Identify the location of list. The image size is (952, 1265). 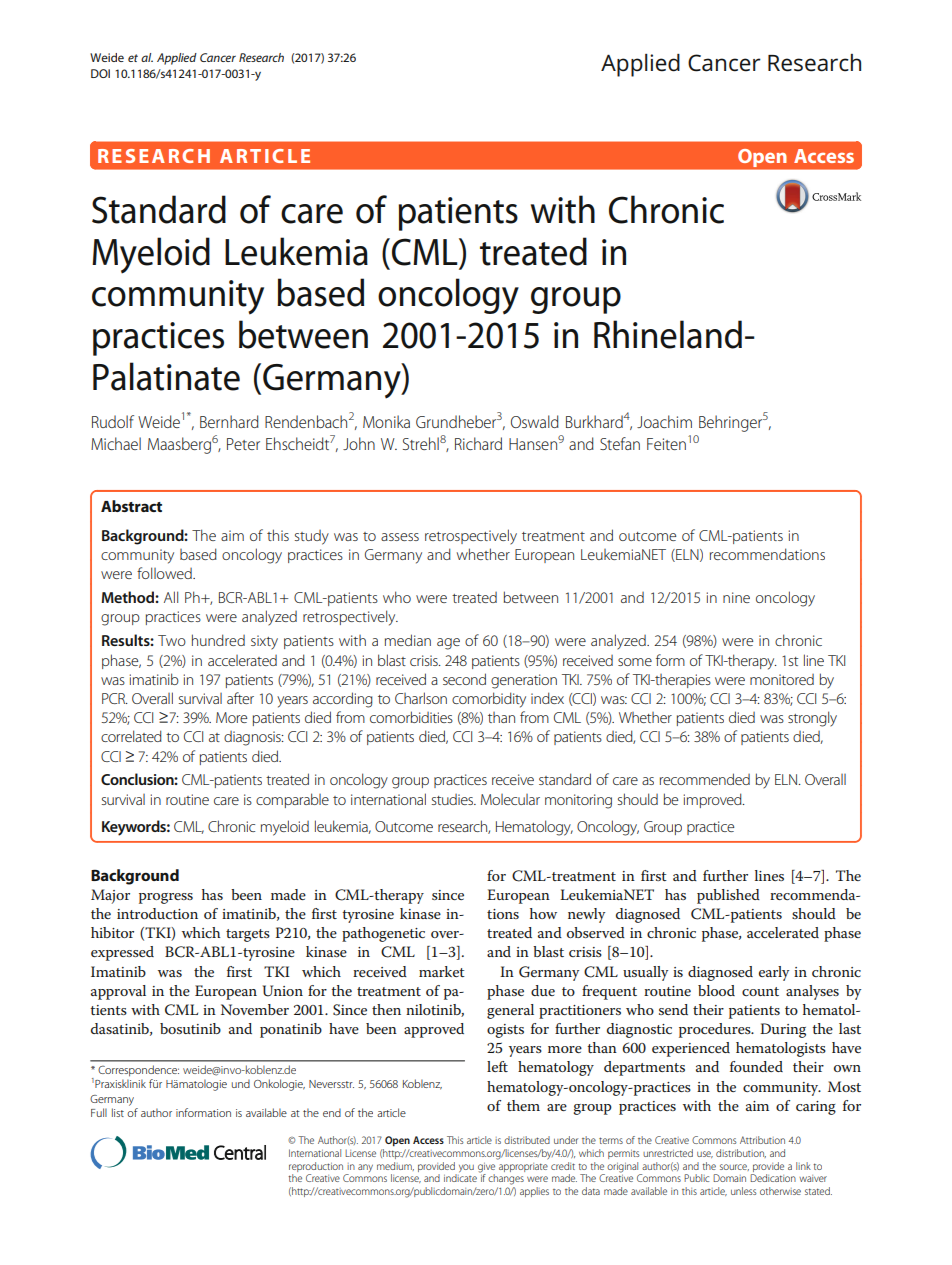
(118, 1112).
